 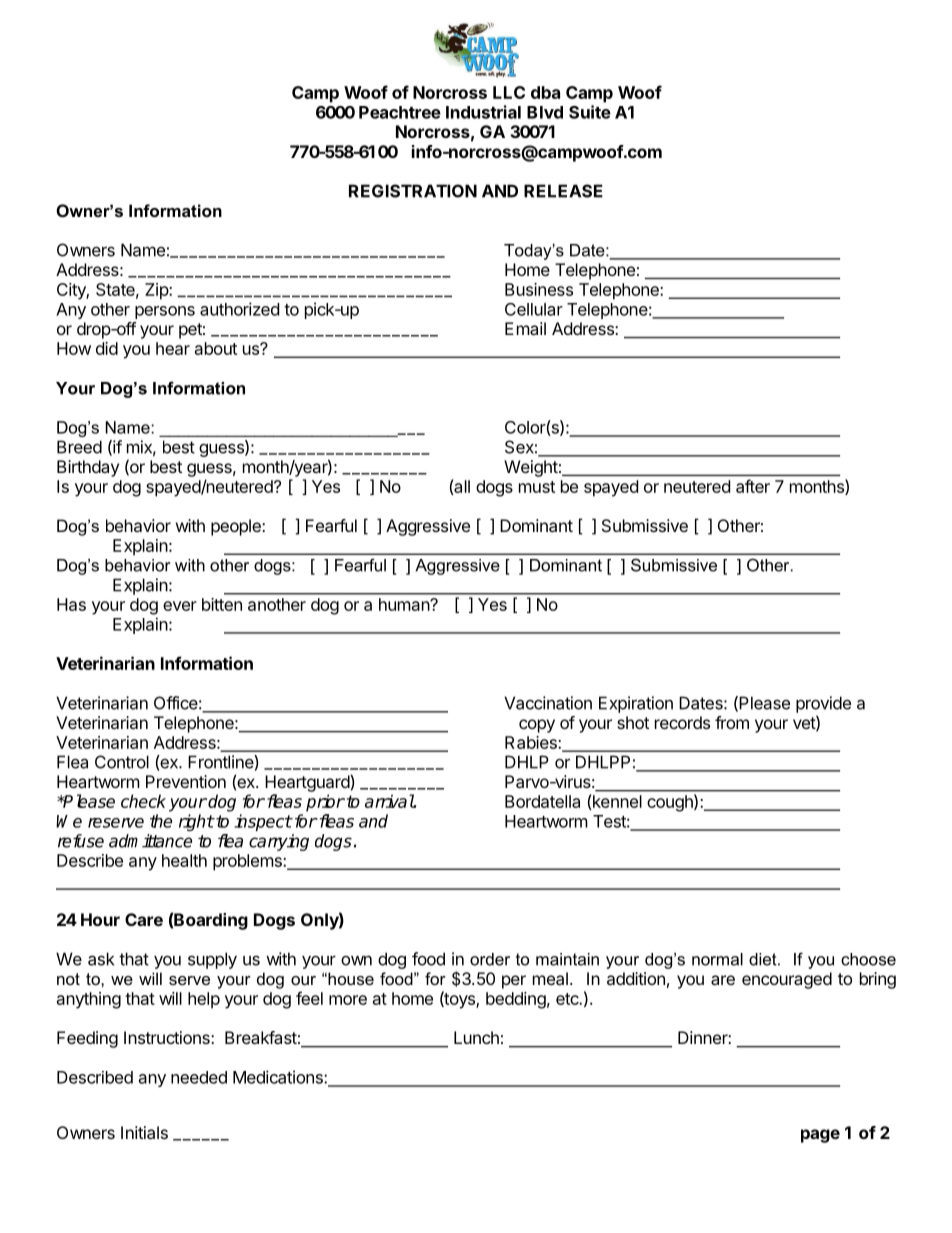 What do you see at coordinates (820, 1136) in the screenshot?
I see `page` at bounding box center [820, 1136].
